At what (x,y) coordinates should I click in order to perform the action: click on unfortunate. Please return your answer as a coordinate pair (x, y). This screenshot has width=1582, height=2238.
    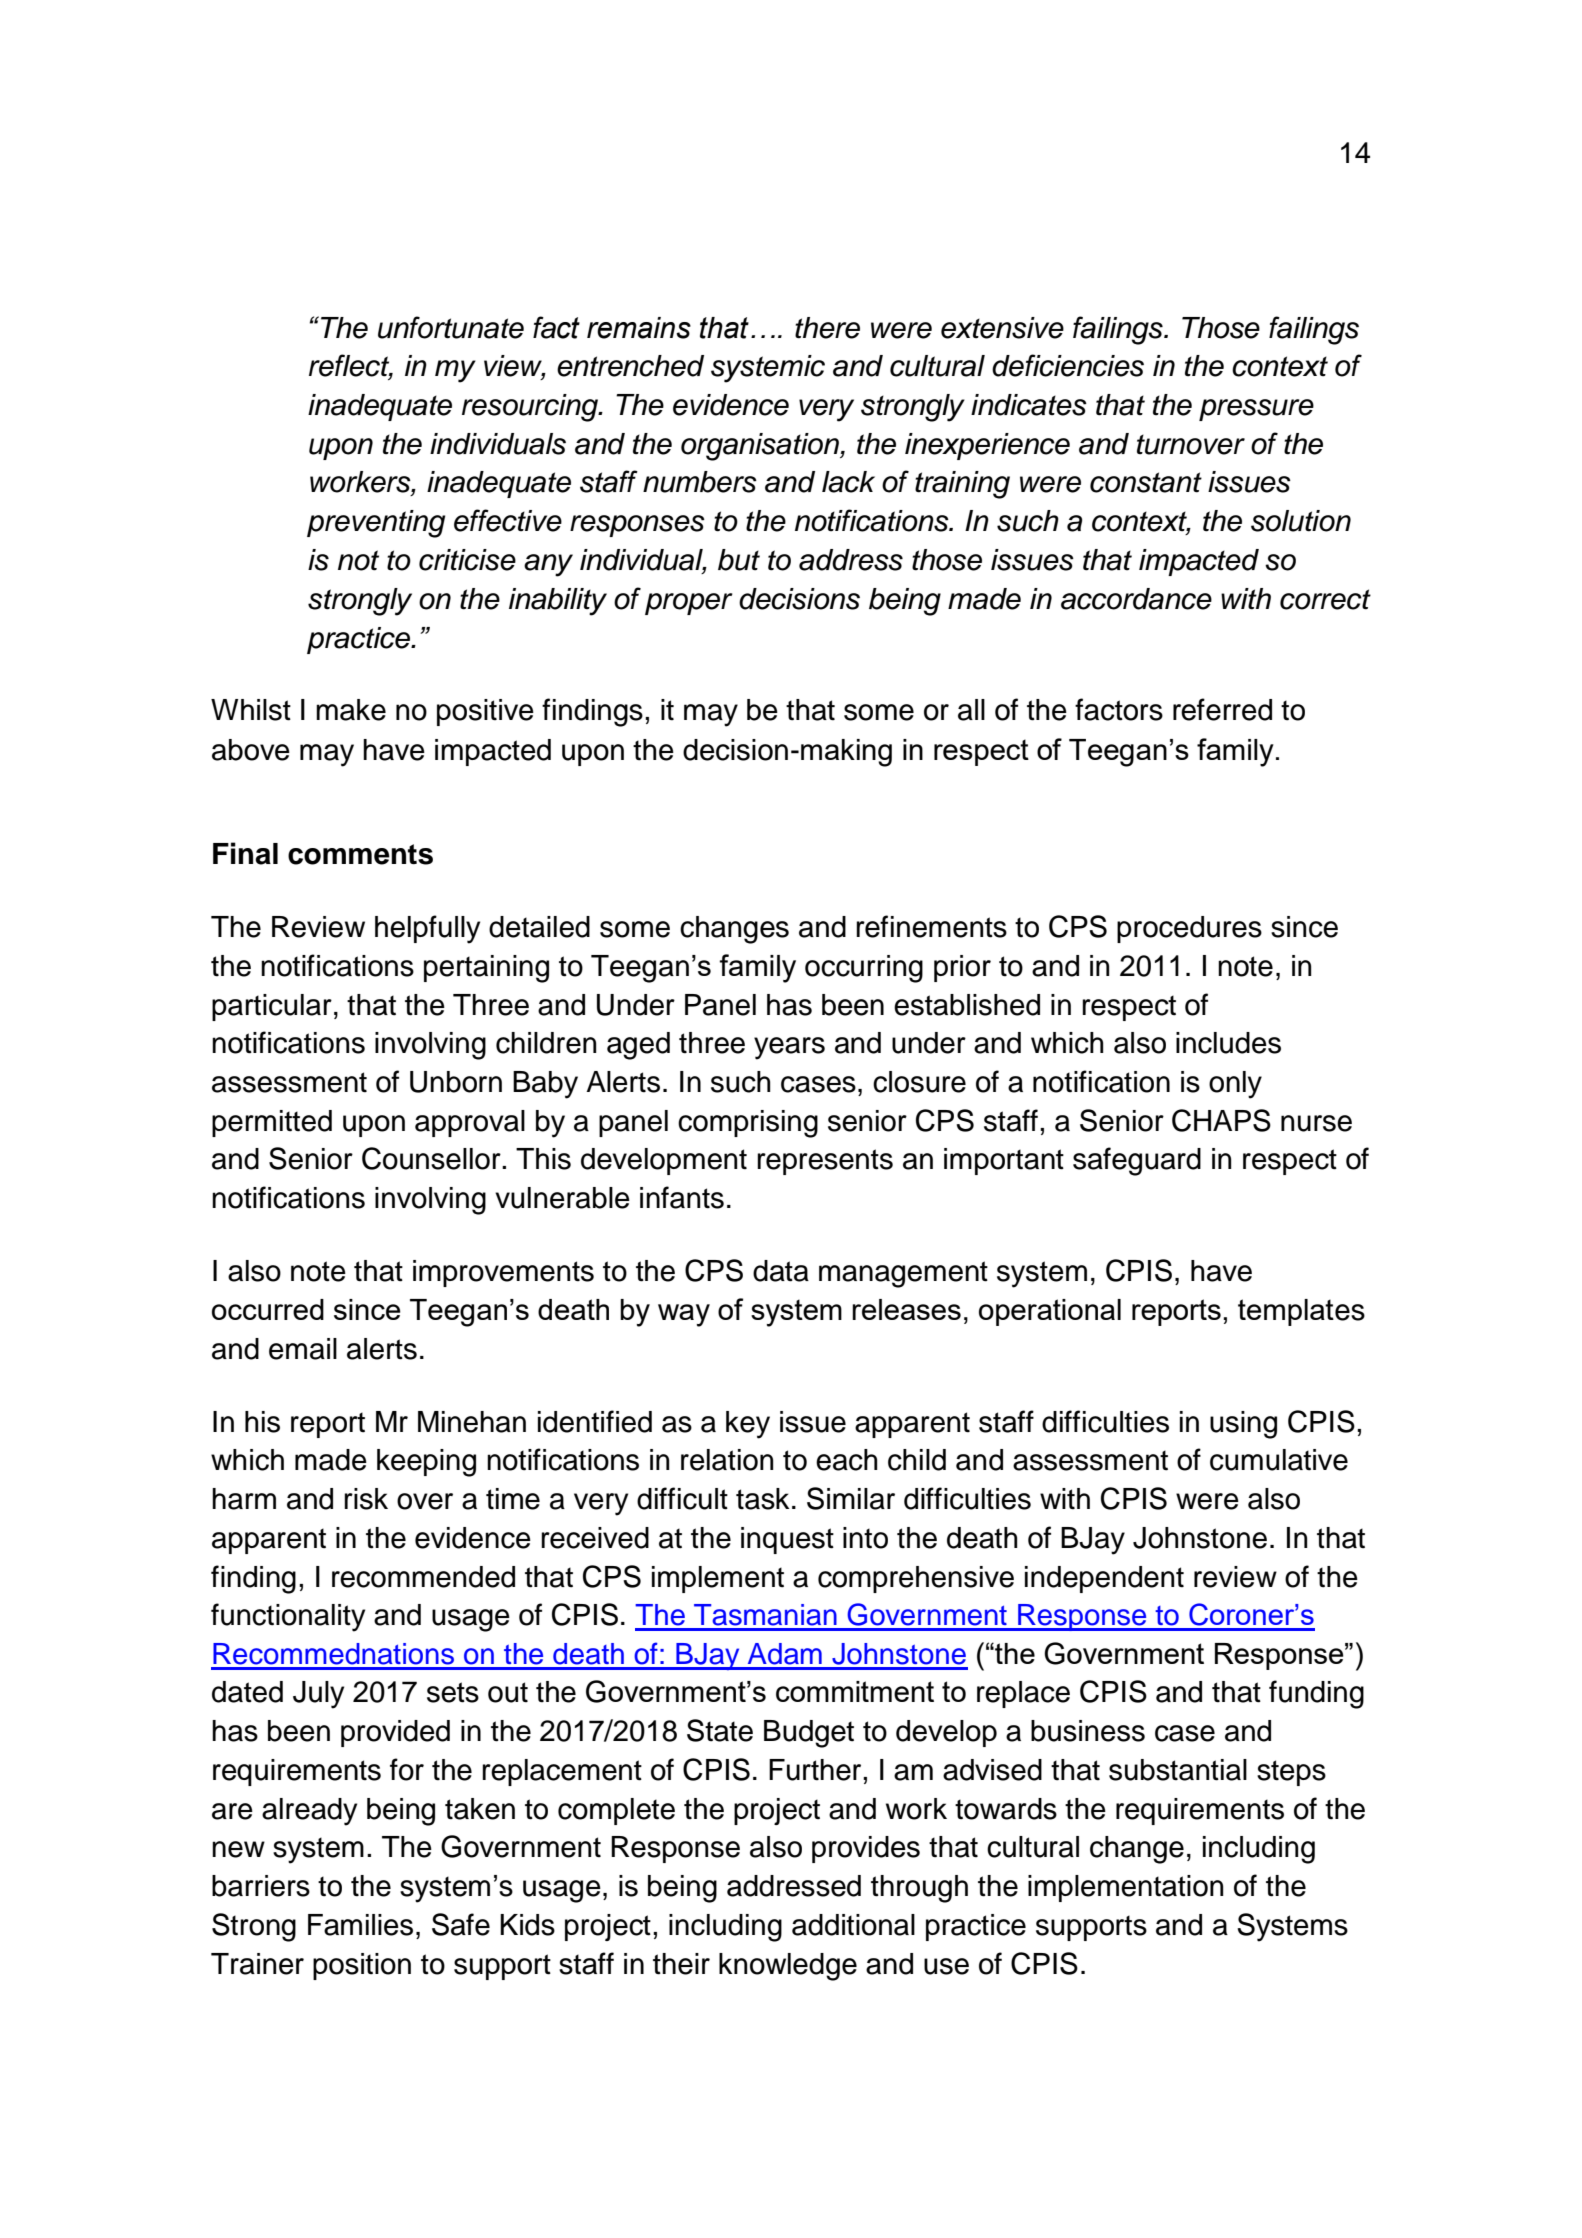
    Looking at the image, I should click on (451, 327).
